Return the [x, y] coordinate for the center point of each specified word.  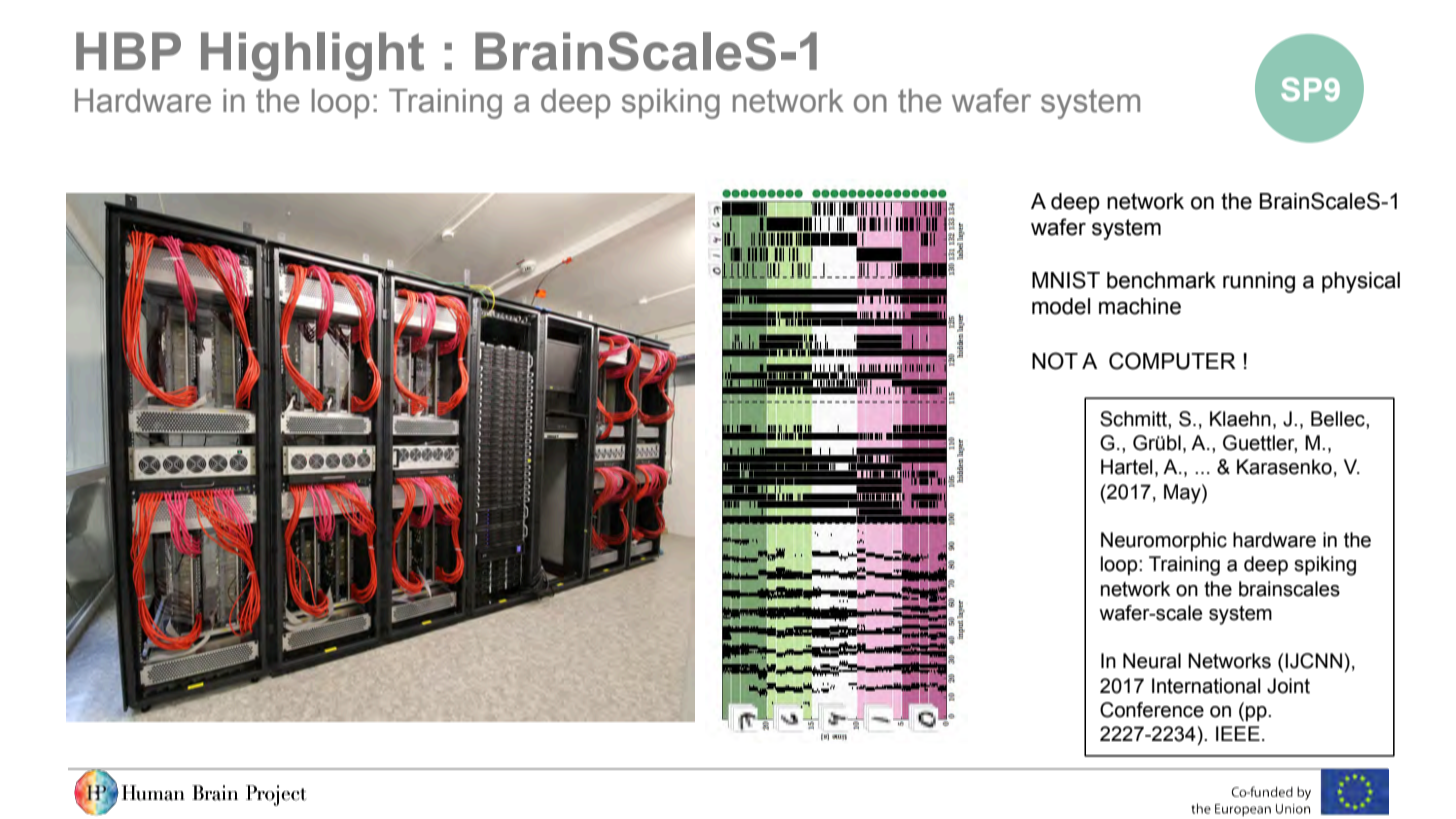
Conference [1152, 710]
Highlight [312, 56]
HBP [128, 51]
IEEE [1238, 733]
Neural [1152, 661]
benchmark [1161, 280]
